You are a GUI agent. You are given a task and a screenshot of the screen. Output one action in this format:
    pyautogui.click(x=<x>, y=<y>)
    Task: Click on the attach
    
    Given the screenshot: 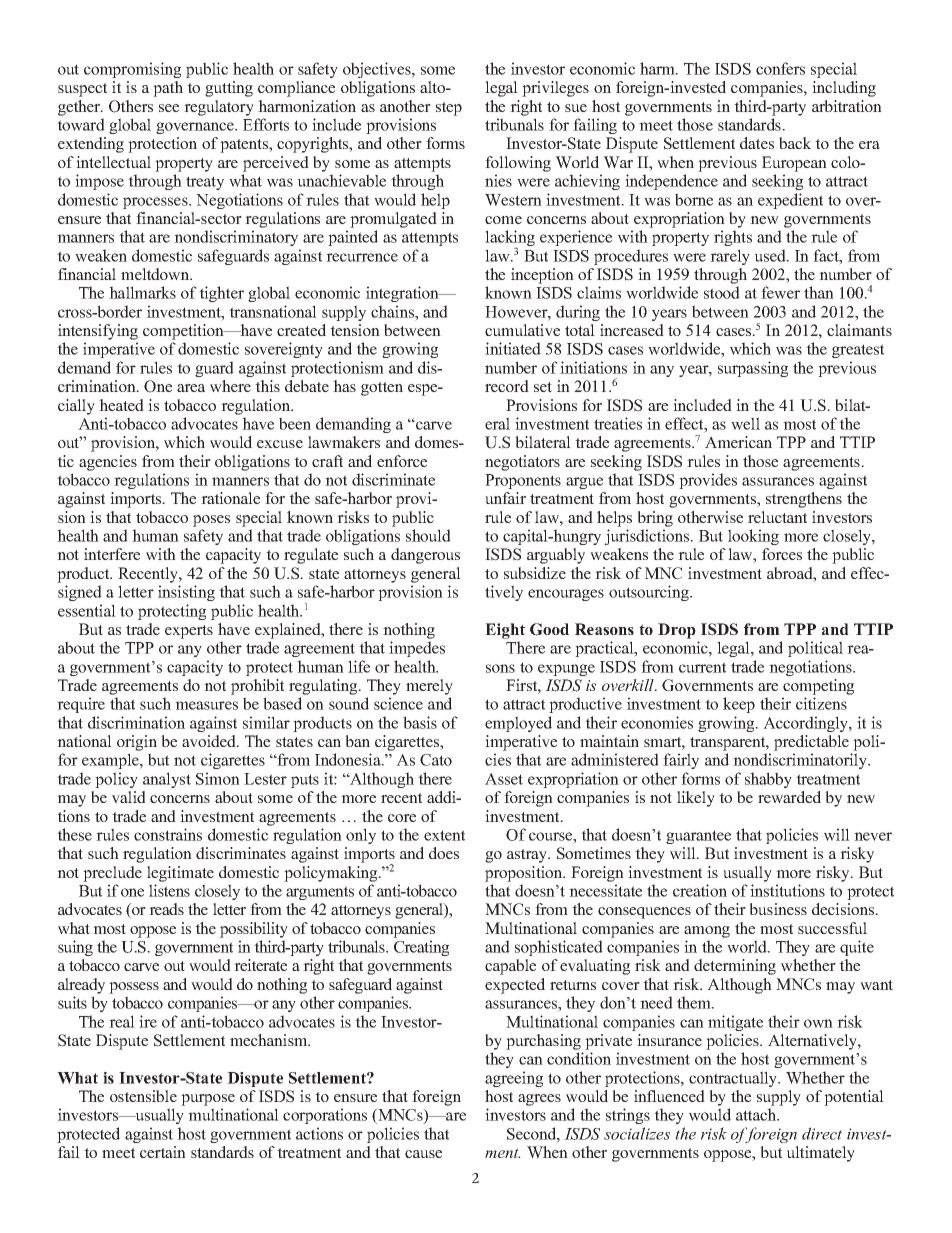 What is the action you would take?
    pyautogui.click(x=757, y=1114)
